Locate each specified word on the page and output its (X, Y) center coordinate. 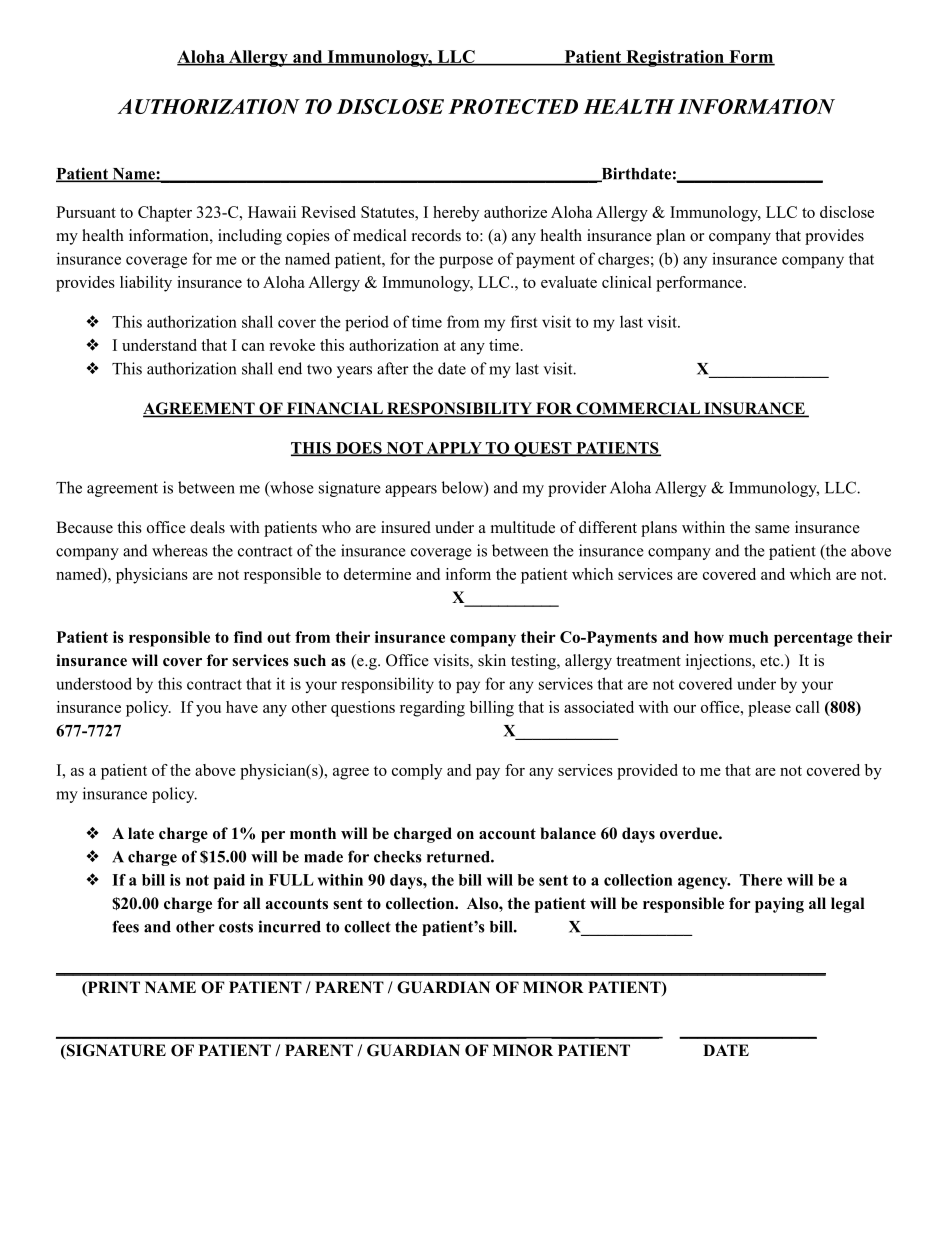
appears (411, 491)
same (772, 529)
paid (229, 881)
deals (207, 527)
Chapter (165, 214)
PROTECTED (513, 106)
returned (459, 857)
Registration (675, 58)
